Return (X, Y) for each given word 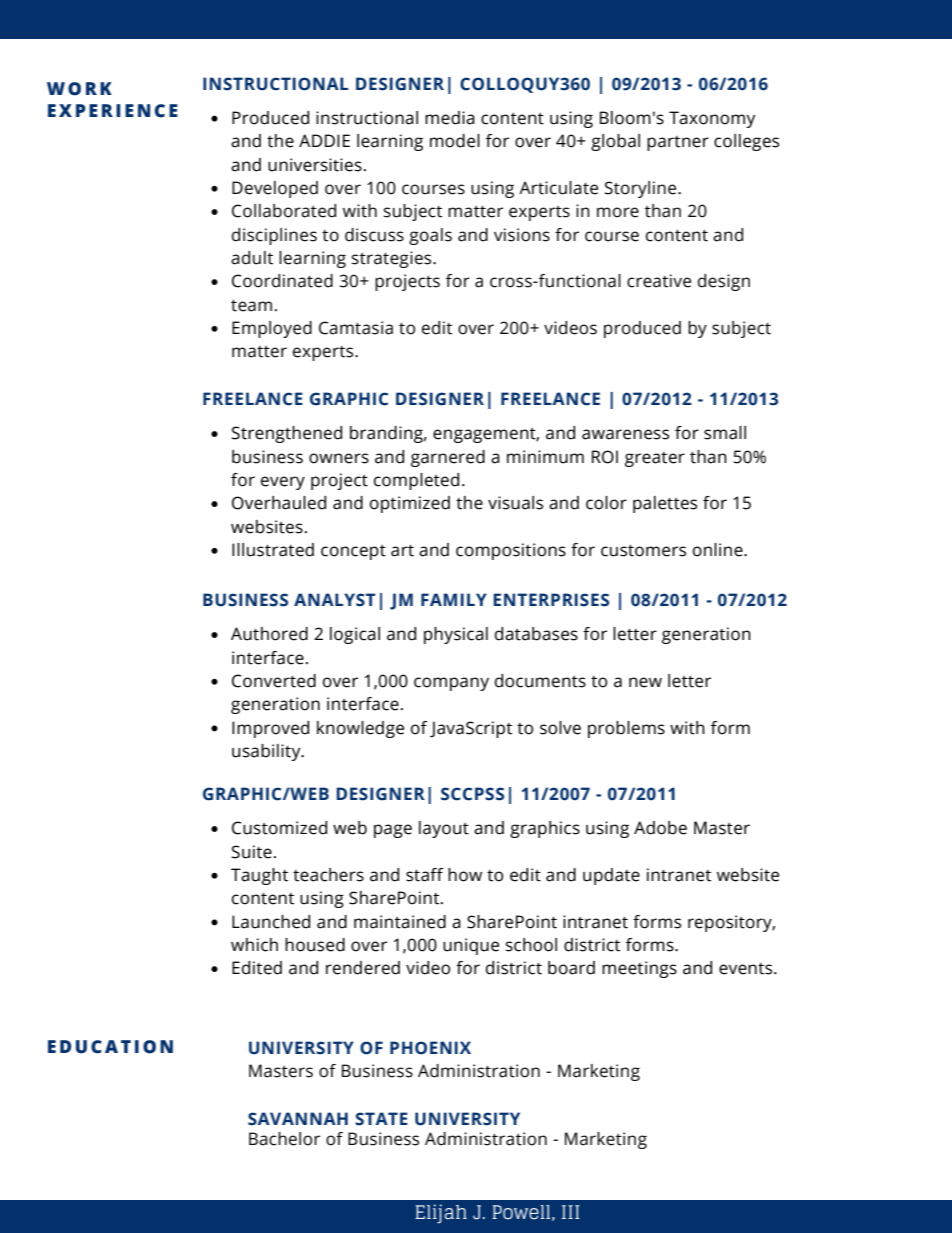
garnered (448, 458)
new (645, 682)
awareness (625, 434)
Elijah (441, 1214)
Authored (269, 634)
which (254, 945)
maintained (400, 922)
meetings (639, 969)
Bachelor (284, 1139)
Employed (272, 329)
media (450, 118)
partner (678, 143)
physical (456, 635)
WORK (79, 89)
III (571, 1212)
